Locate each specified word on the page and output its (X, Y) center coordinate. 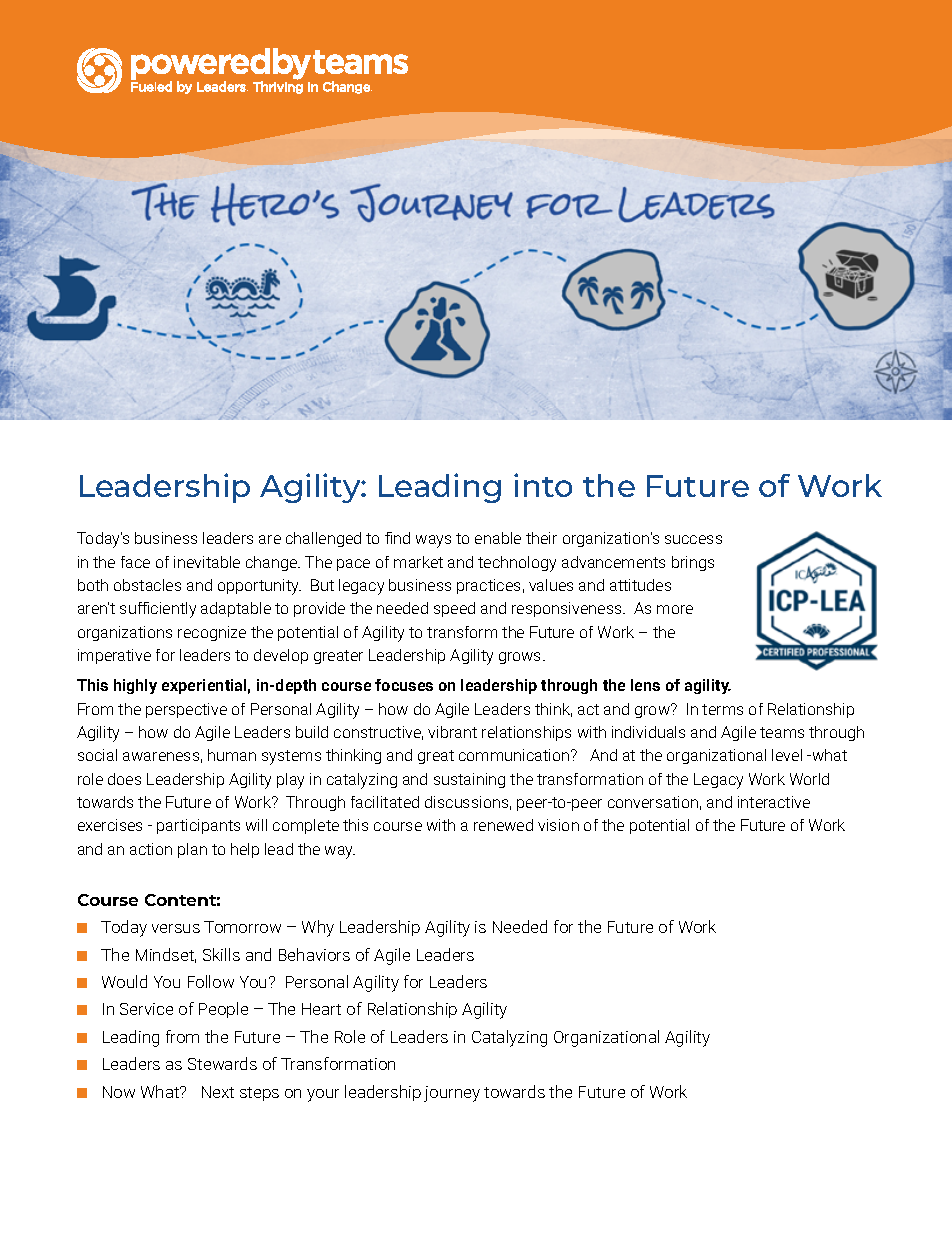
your (323, 1095)
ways (433, 541)
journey (452, 1094)
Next (218, 1092)
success (693, 539)
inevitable (207, 562)
